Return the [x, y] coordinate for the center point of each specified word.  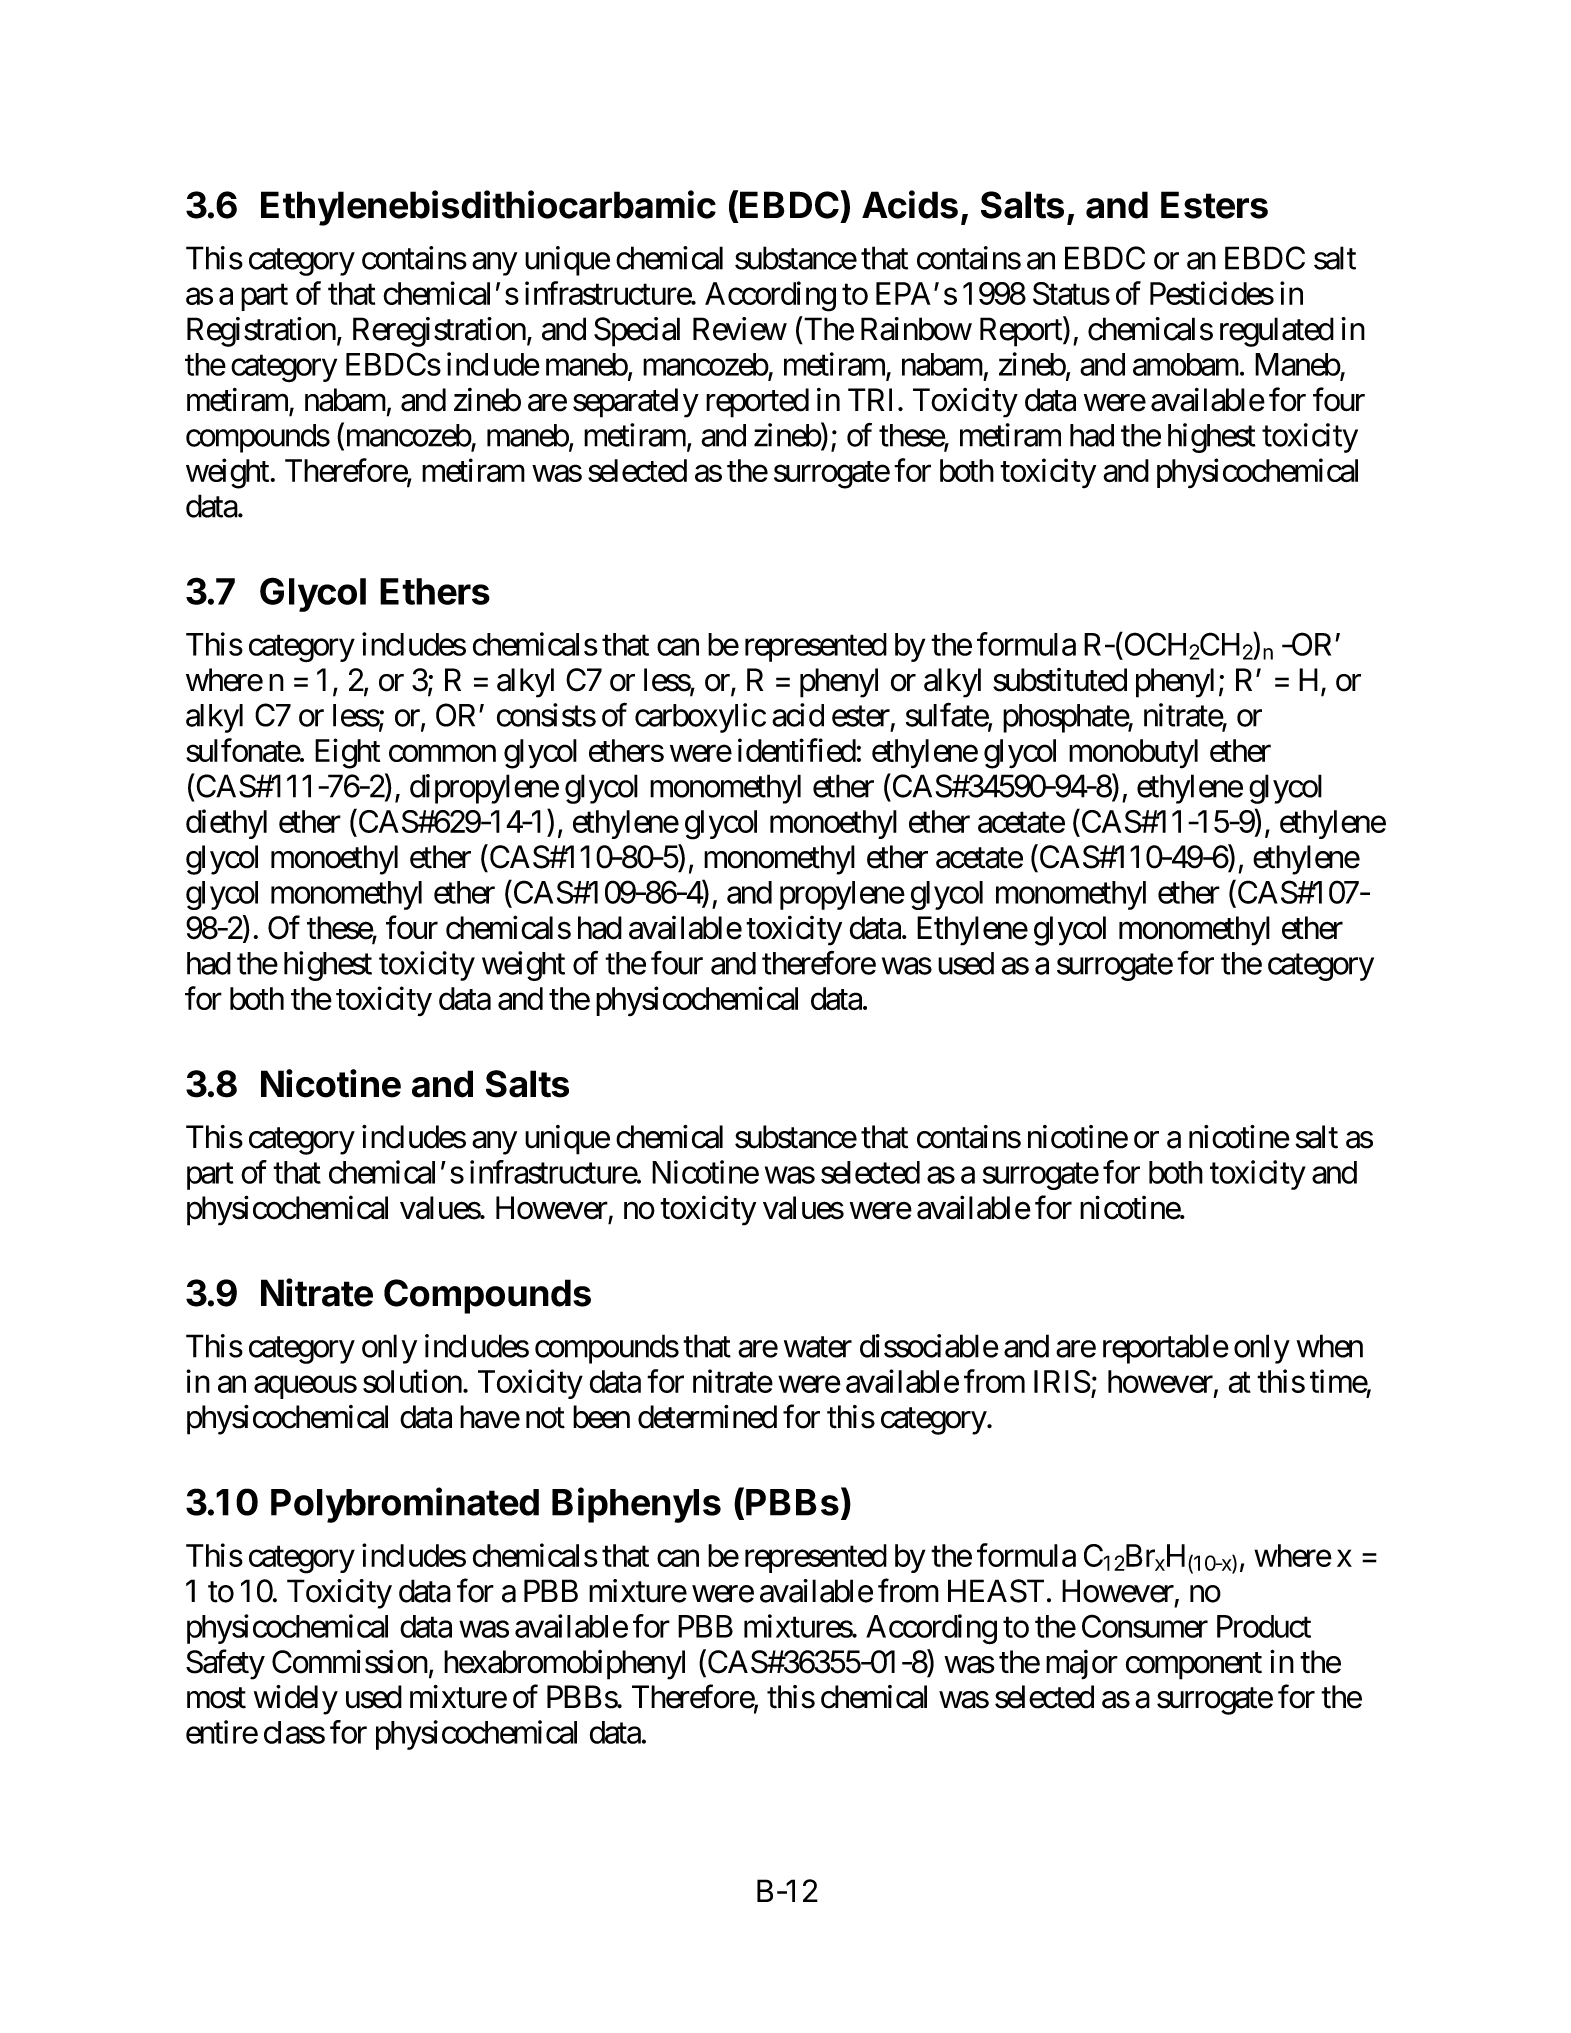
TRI [873, 399]
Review [740, 329]
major [1082, 1665]
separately [636, 403]
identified [797, 750]
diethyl [226, 824]
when [1329, 1346]
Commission [350, 1661]
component [1194, 1666]
